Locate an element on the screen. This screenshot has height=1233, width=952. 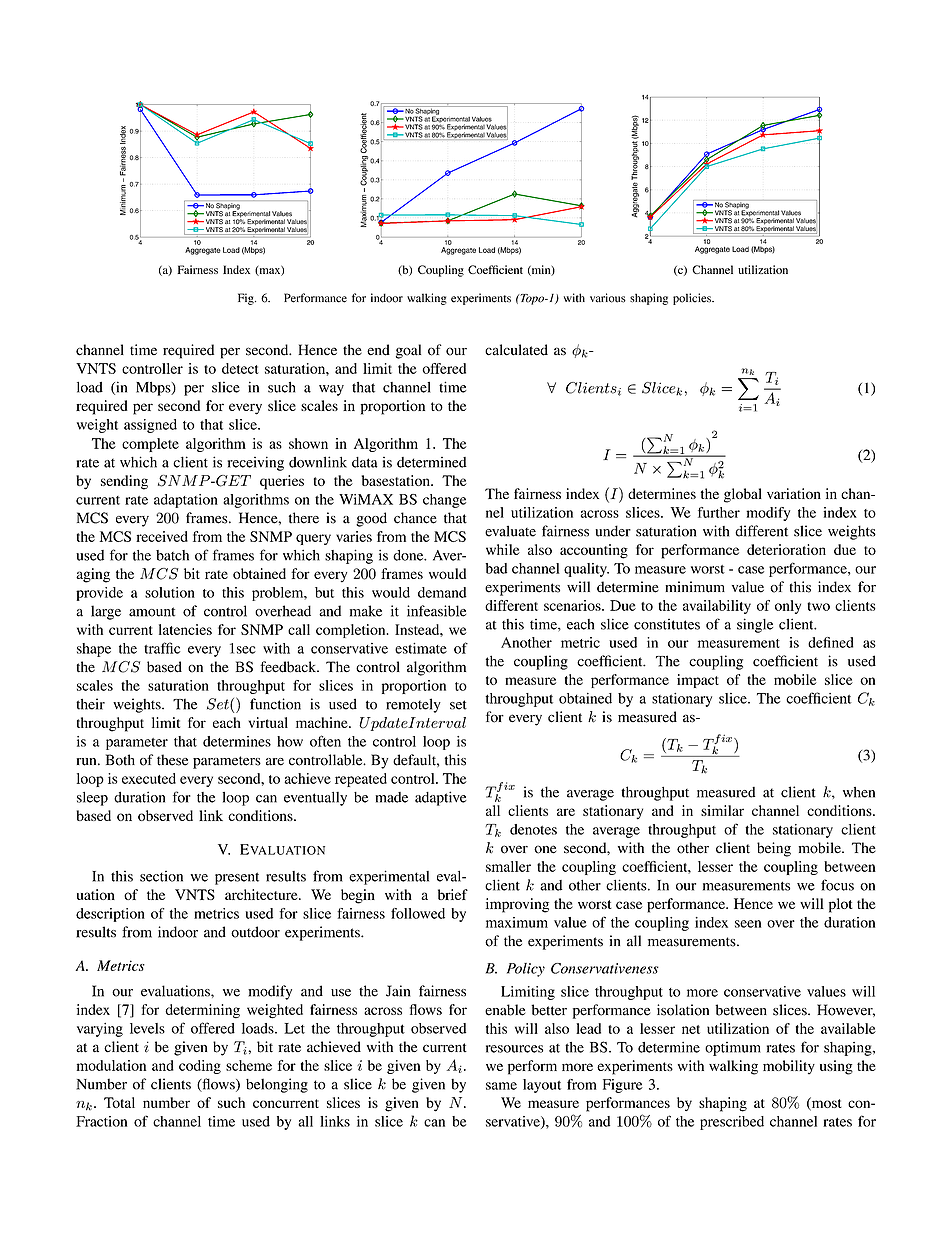
variation is located at coordinates (794, 493).
